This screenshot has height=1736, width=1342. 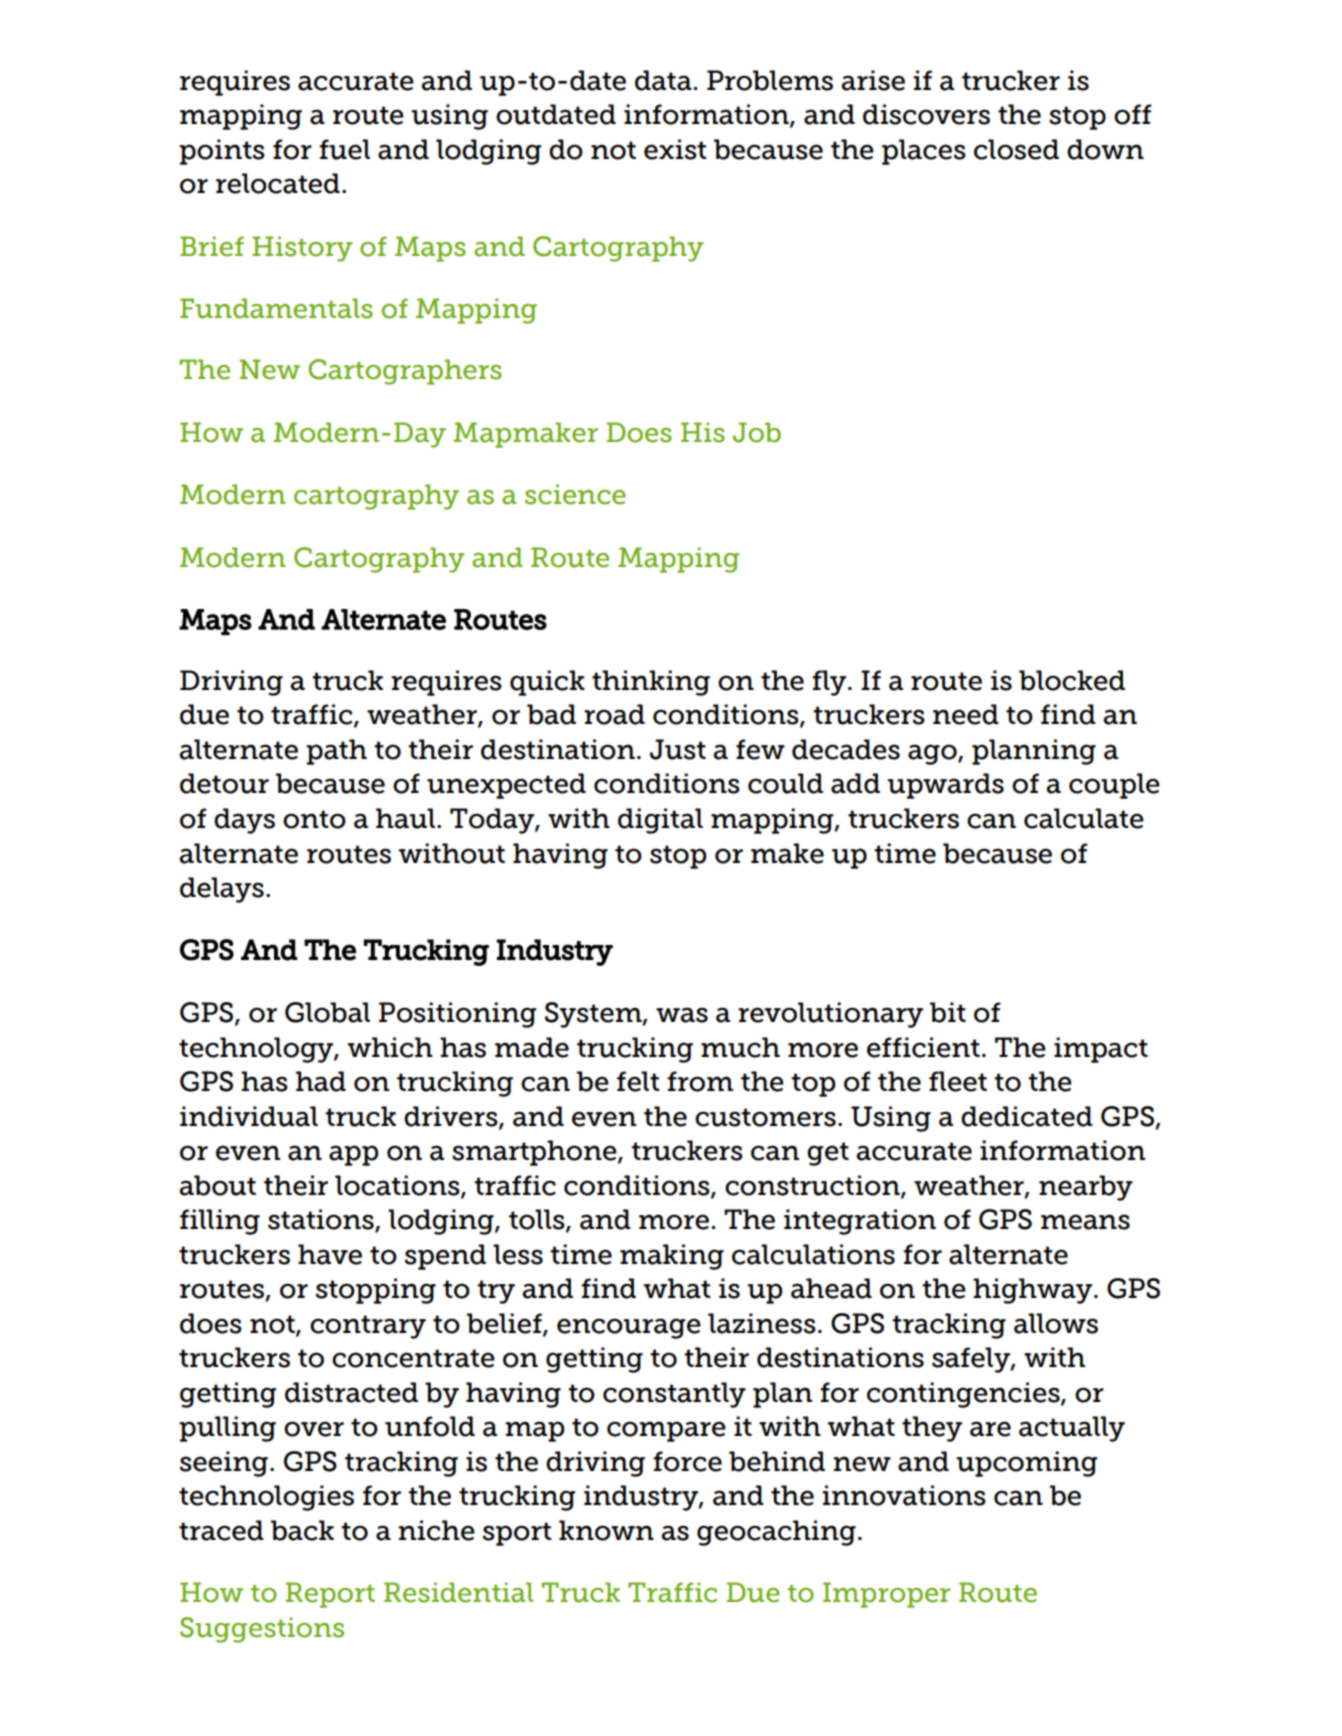 What do you see at coordinates (660, 821) in the screenshot?
I see `digital` at bounding box center [660, 821].
